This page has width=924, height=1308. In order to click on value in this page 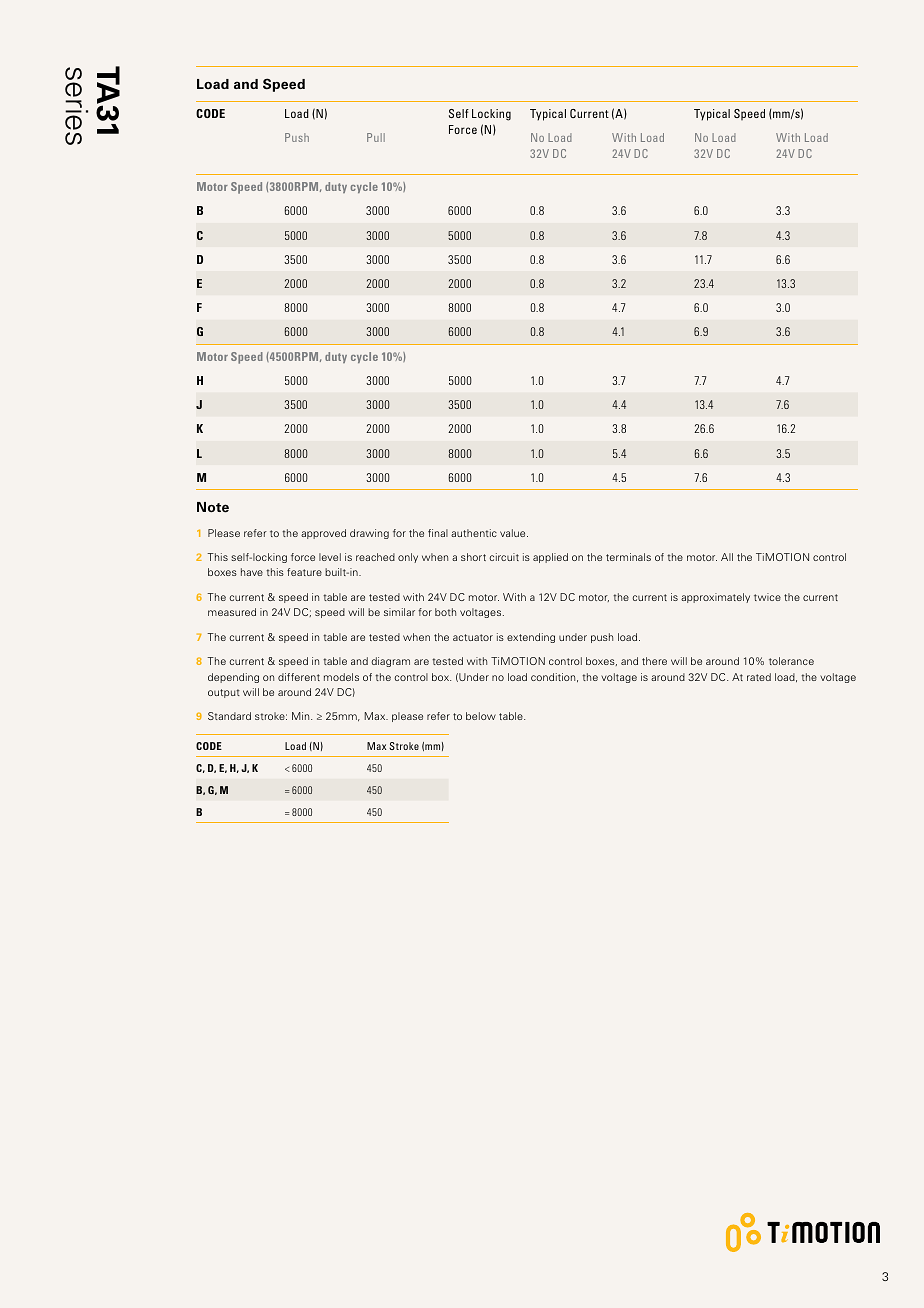, I will do `click(514, 533)`.
